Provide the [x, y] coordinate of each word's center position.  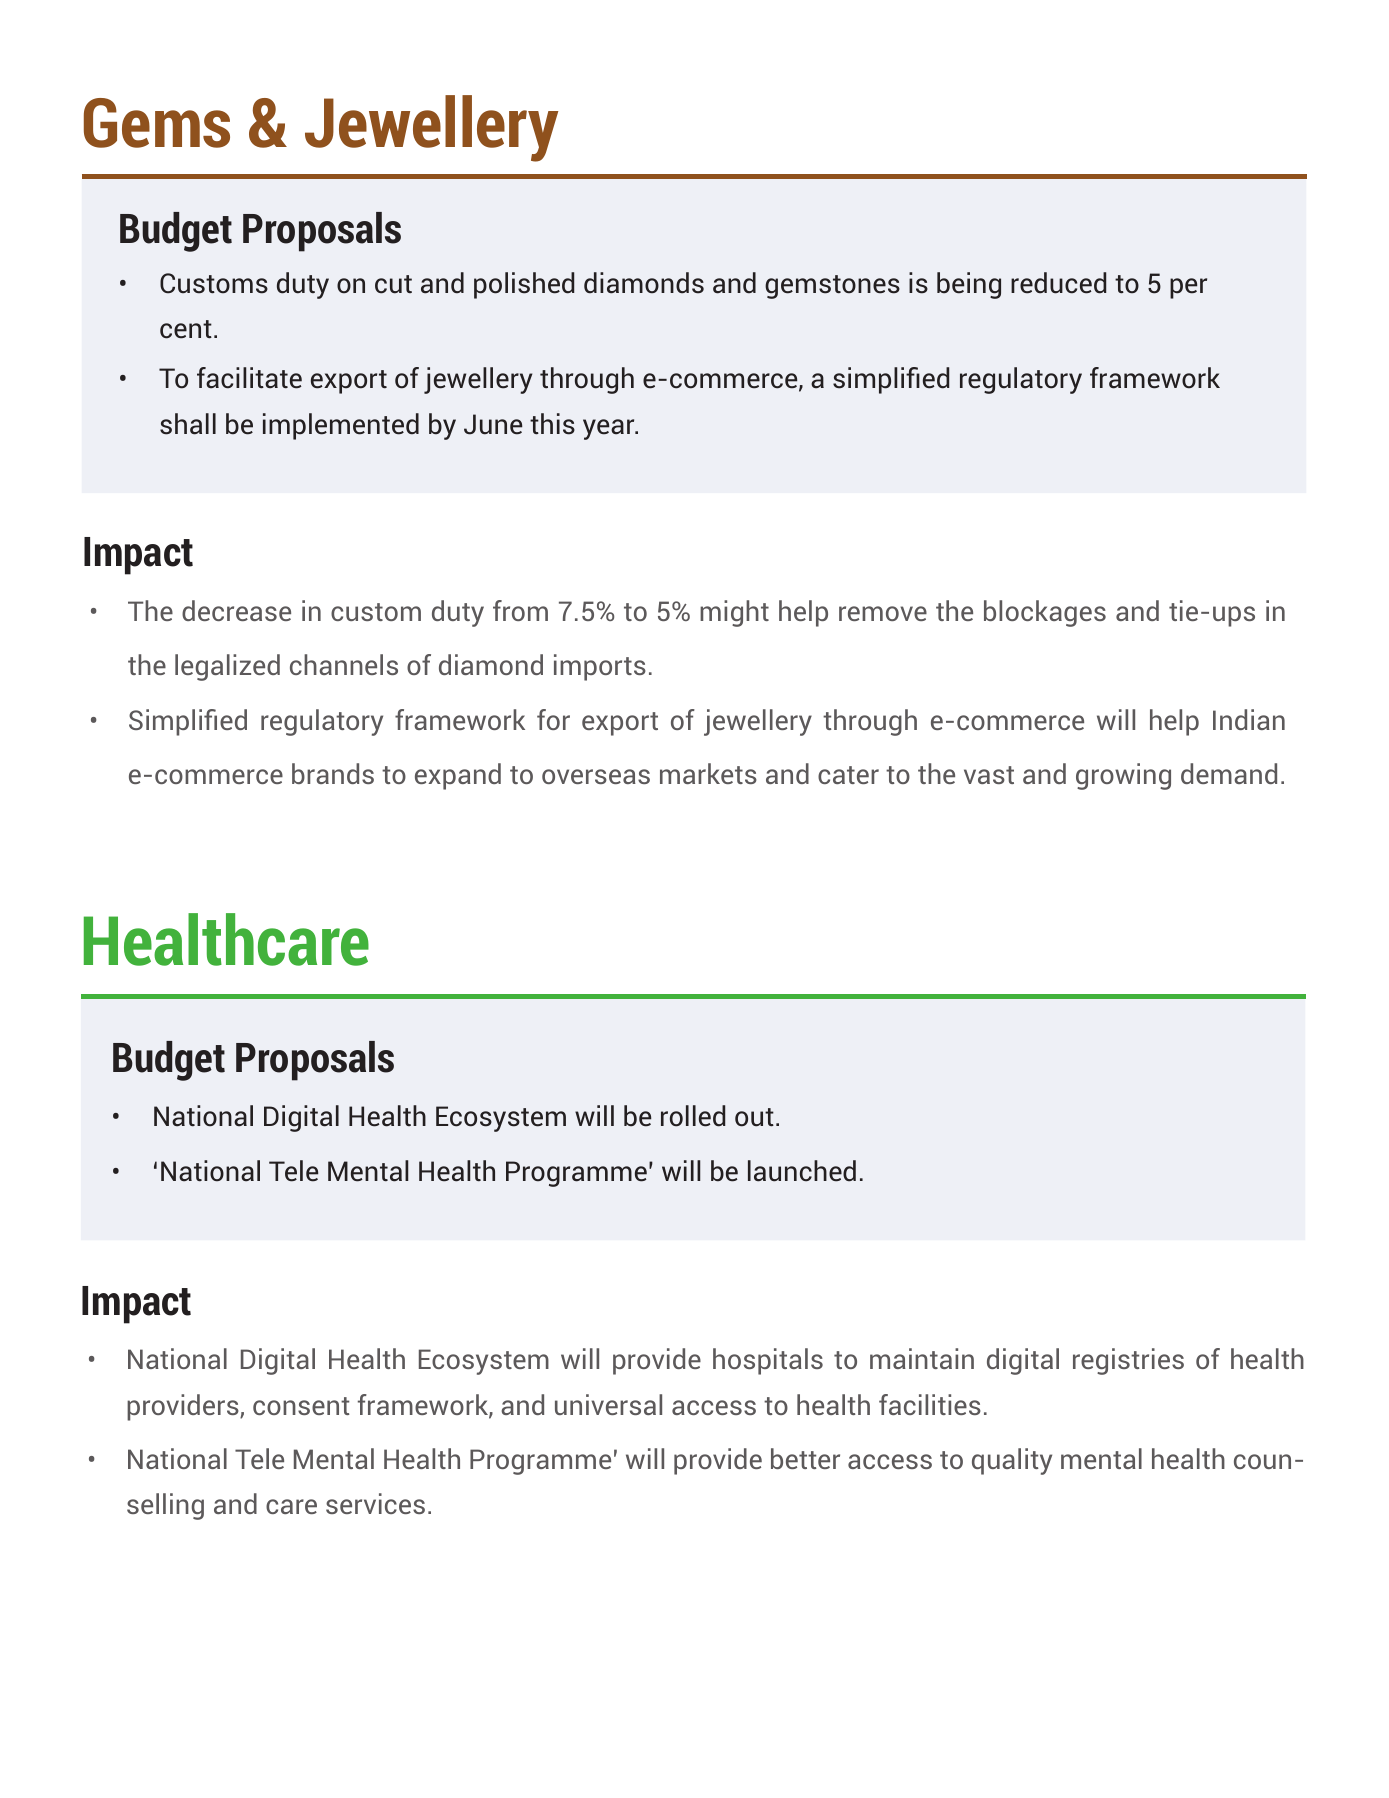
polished [524, 285]
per [1188, 288]
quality [1012, 1461]
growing [1123, 776]
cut [393, 284]
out [754, 1117]
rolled [693, 1116]
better [805, 1458]
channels [344, 664]
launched [802, 1171]
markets [708, 773]
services [375, 1503]
